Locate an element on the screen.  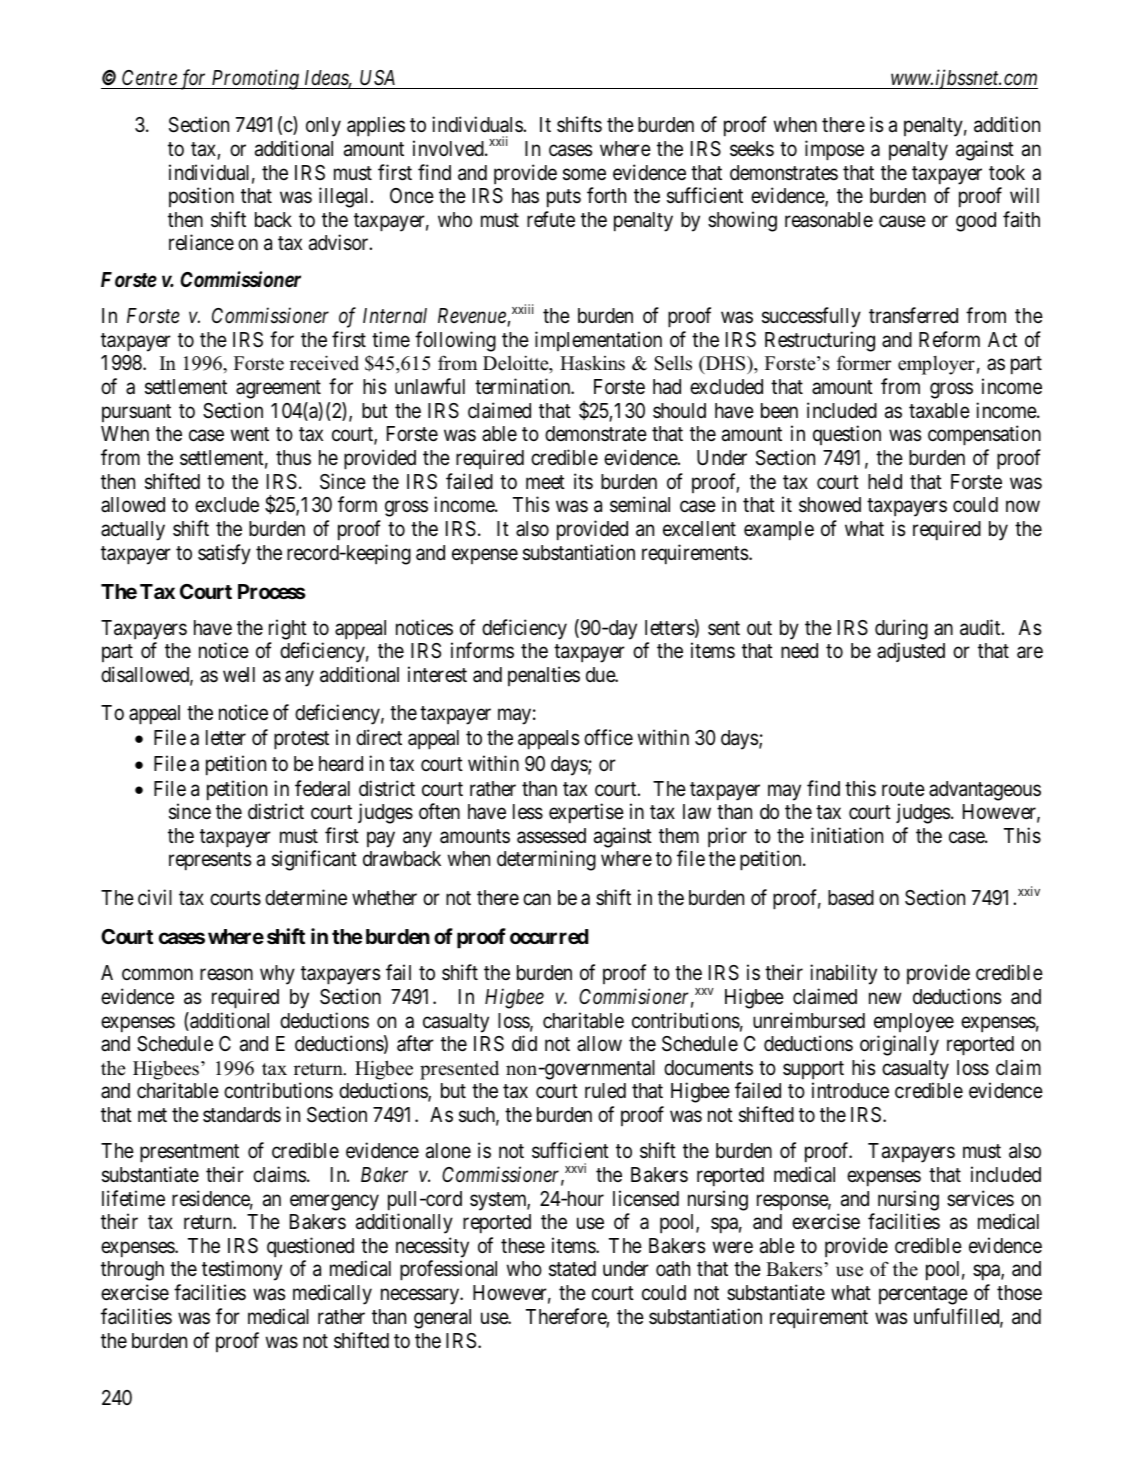
determine is located at coordinates (306, 897).
